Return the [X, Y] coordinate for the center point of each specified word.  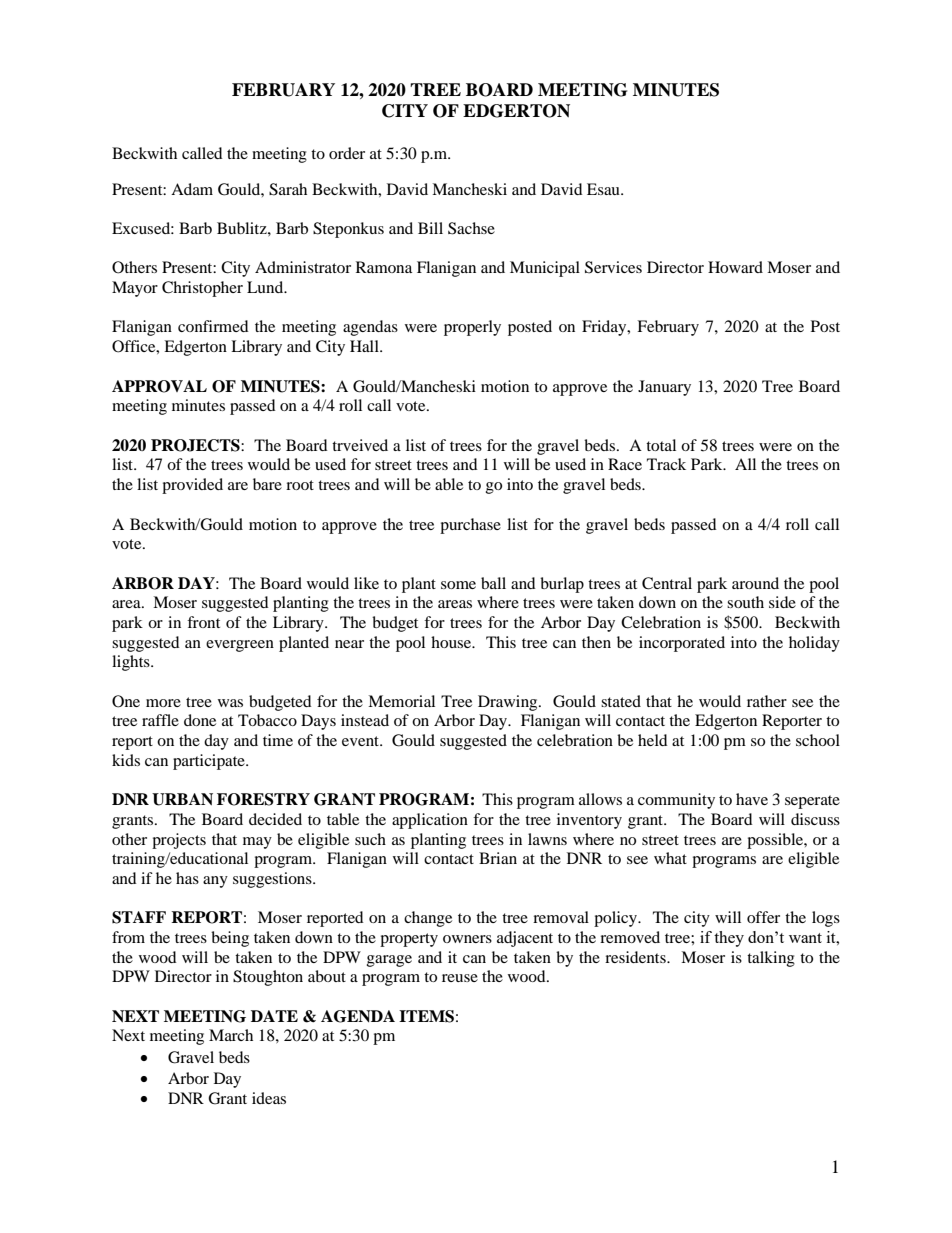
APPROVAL [159, 386]
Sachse [471, 228]
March [231, 1035]
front [203, 622]
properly [472, 328]
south [745, 602]
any [215, 882]
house [452, 642]
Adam [192, 189]
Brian [498, 858]
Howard [735, 267]
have [752, 799]
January [664, 388]
